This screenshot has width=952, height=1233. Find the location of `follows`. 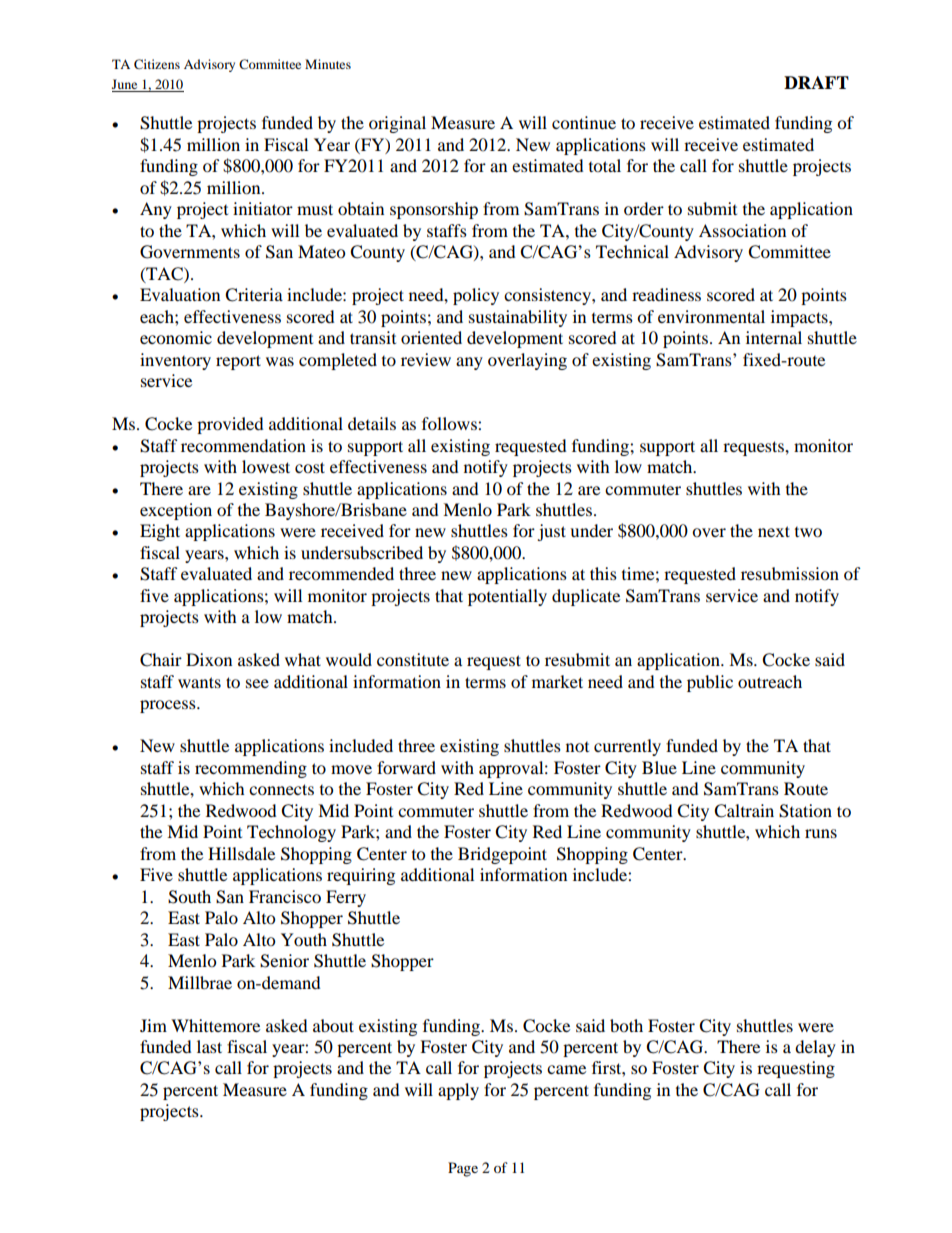

follows is located at coordinates (450, 423).
